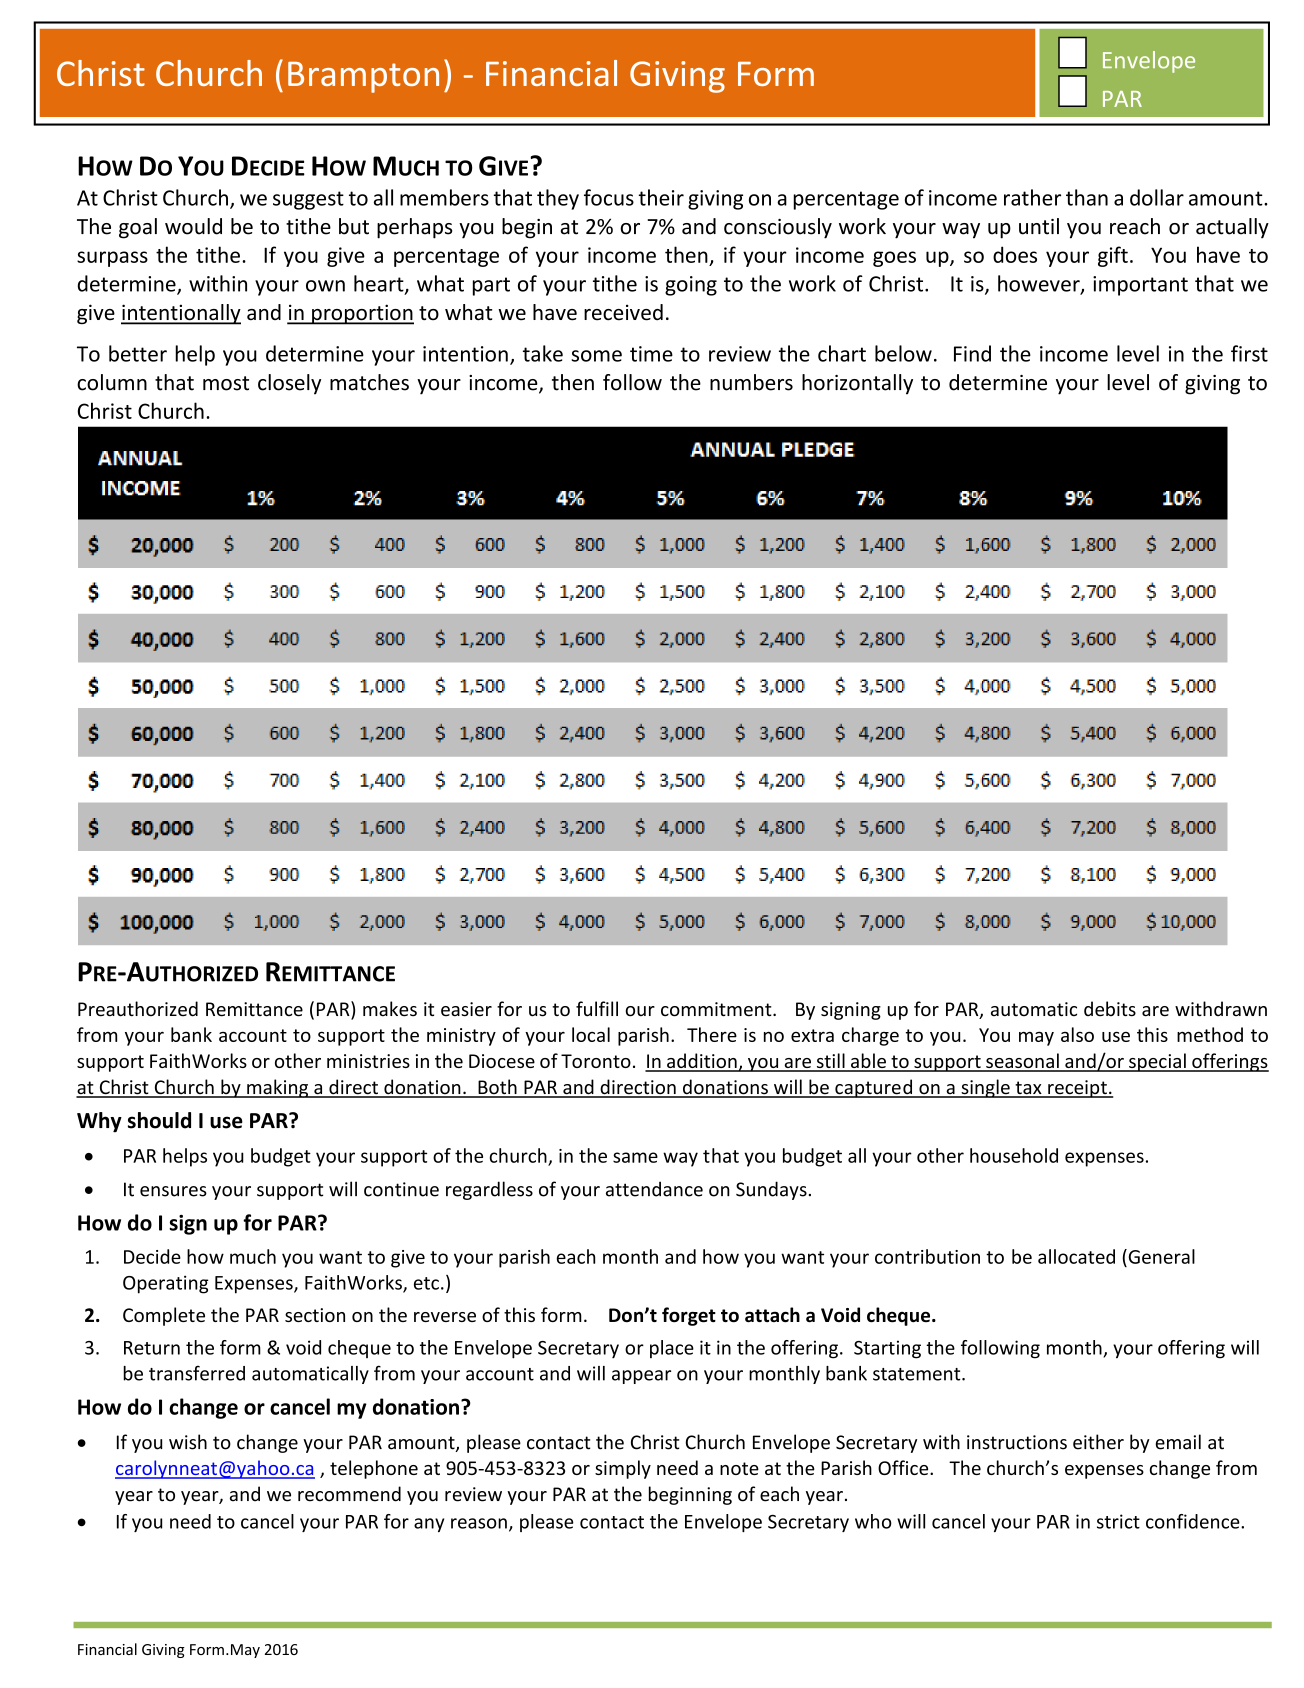 The height and width of the page is (1688, 1304). What do you see at coordinates (623, 1469) in the page?
I see `simply` at bounding box center [623, 1469].
